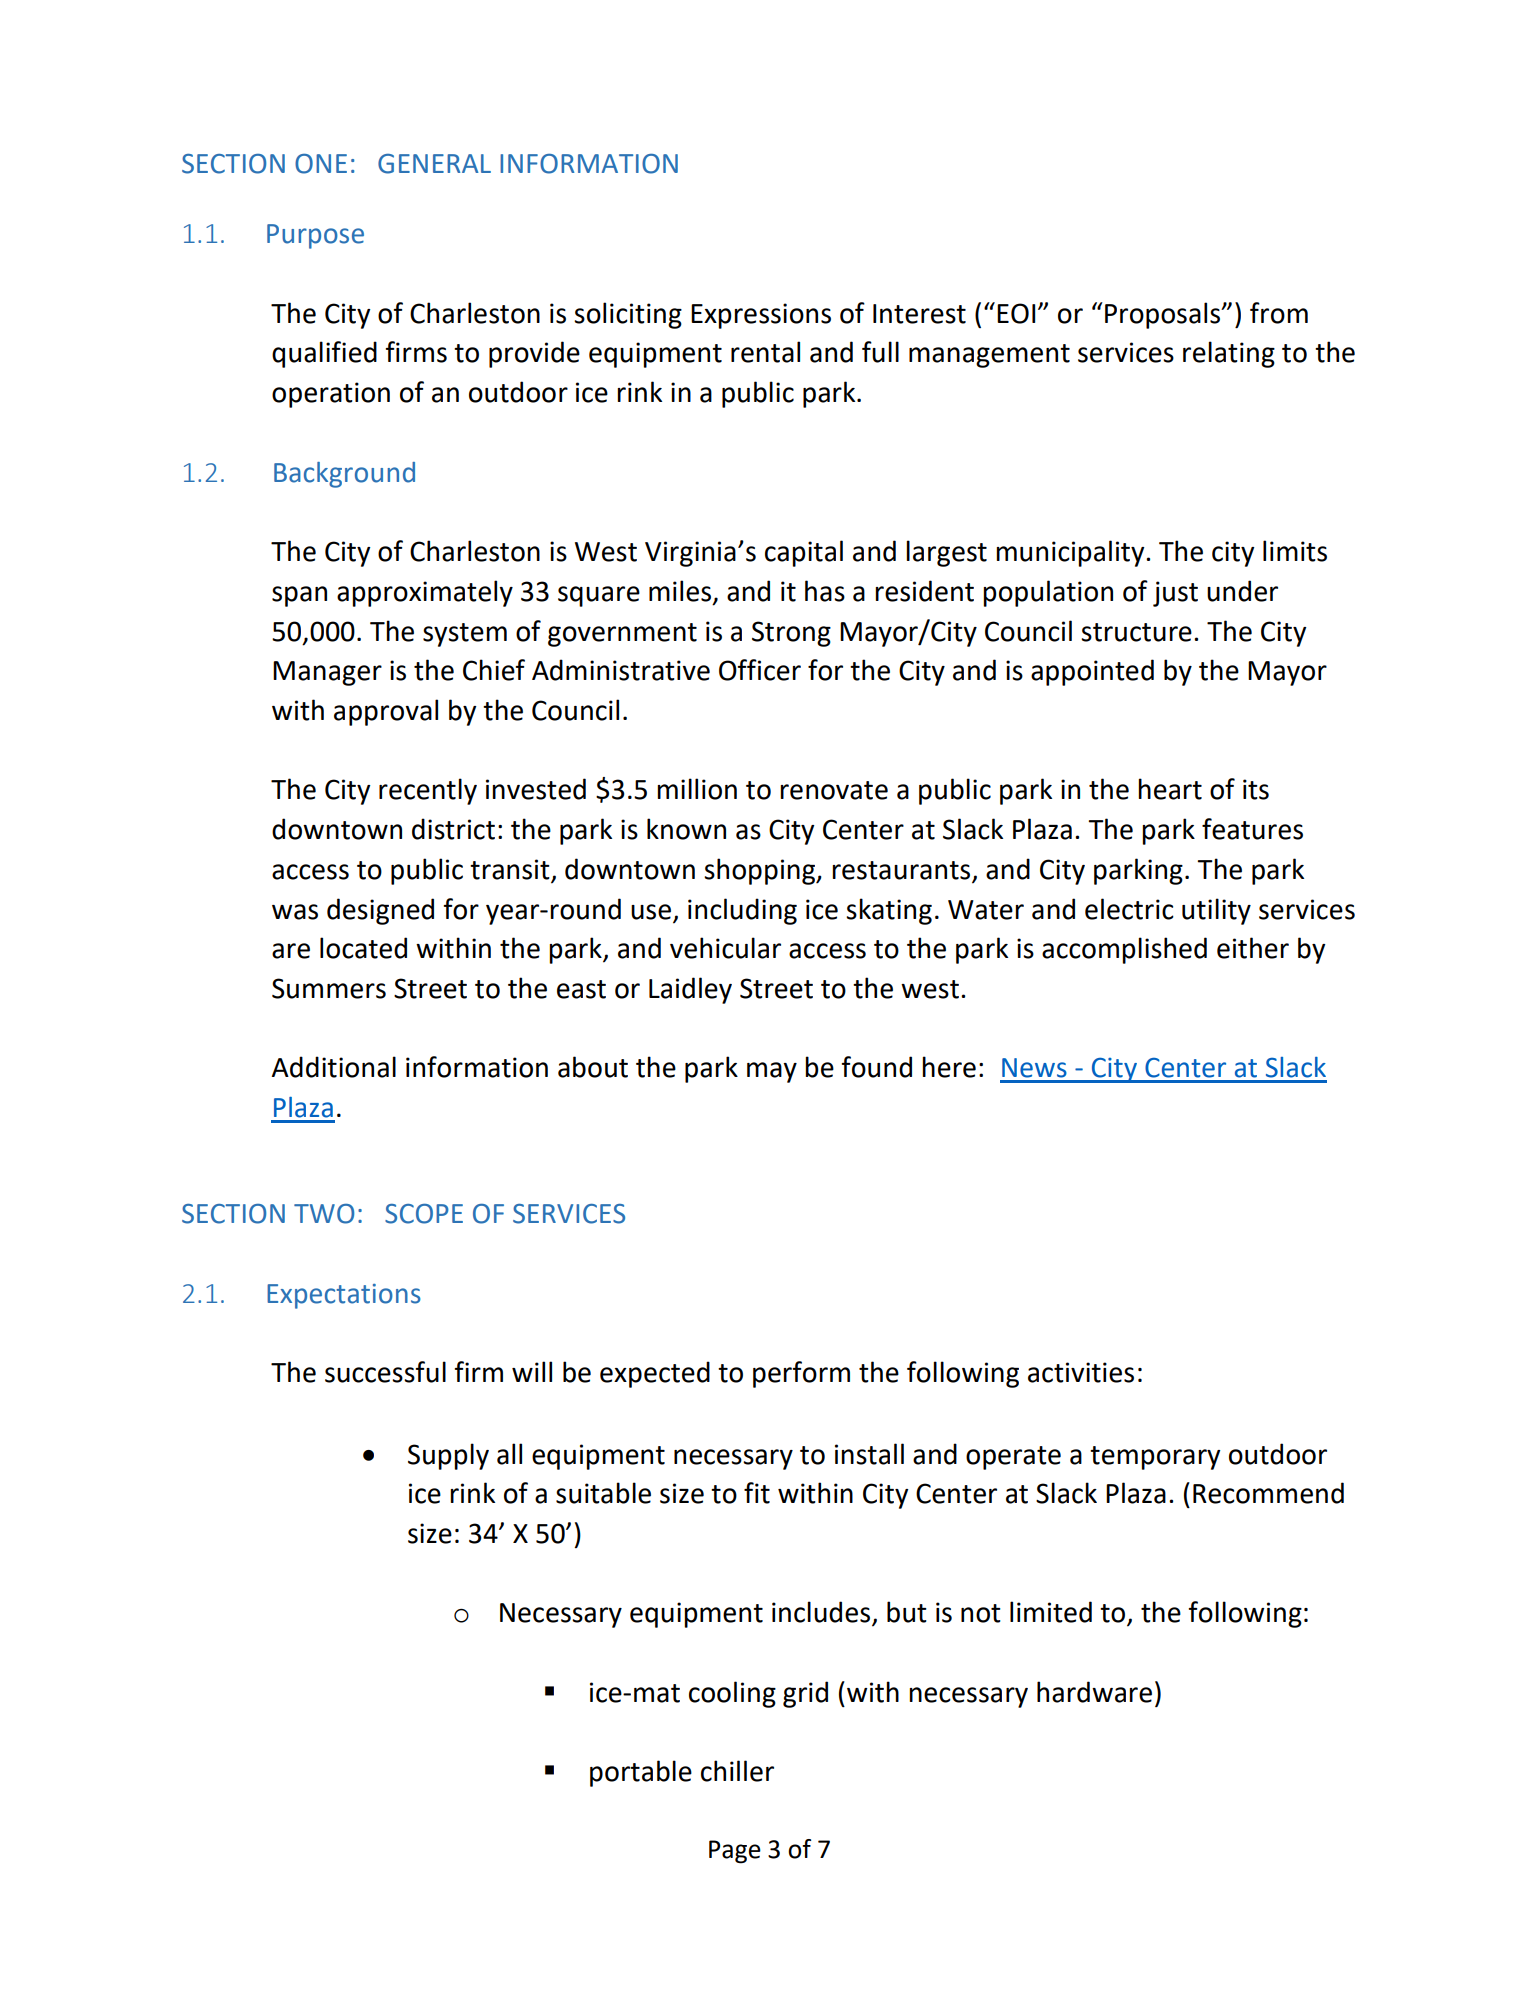 The height and width of the document is (1990, 1538). I want to click on perform, so click(801, 1374).
